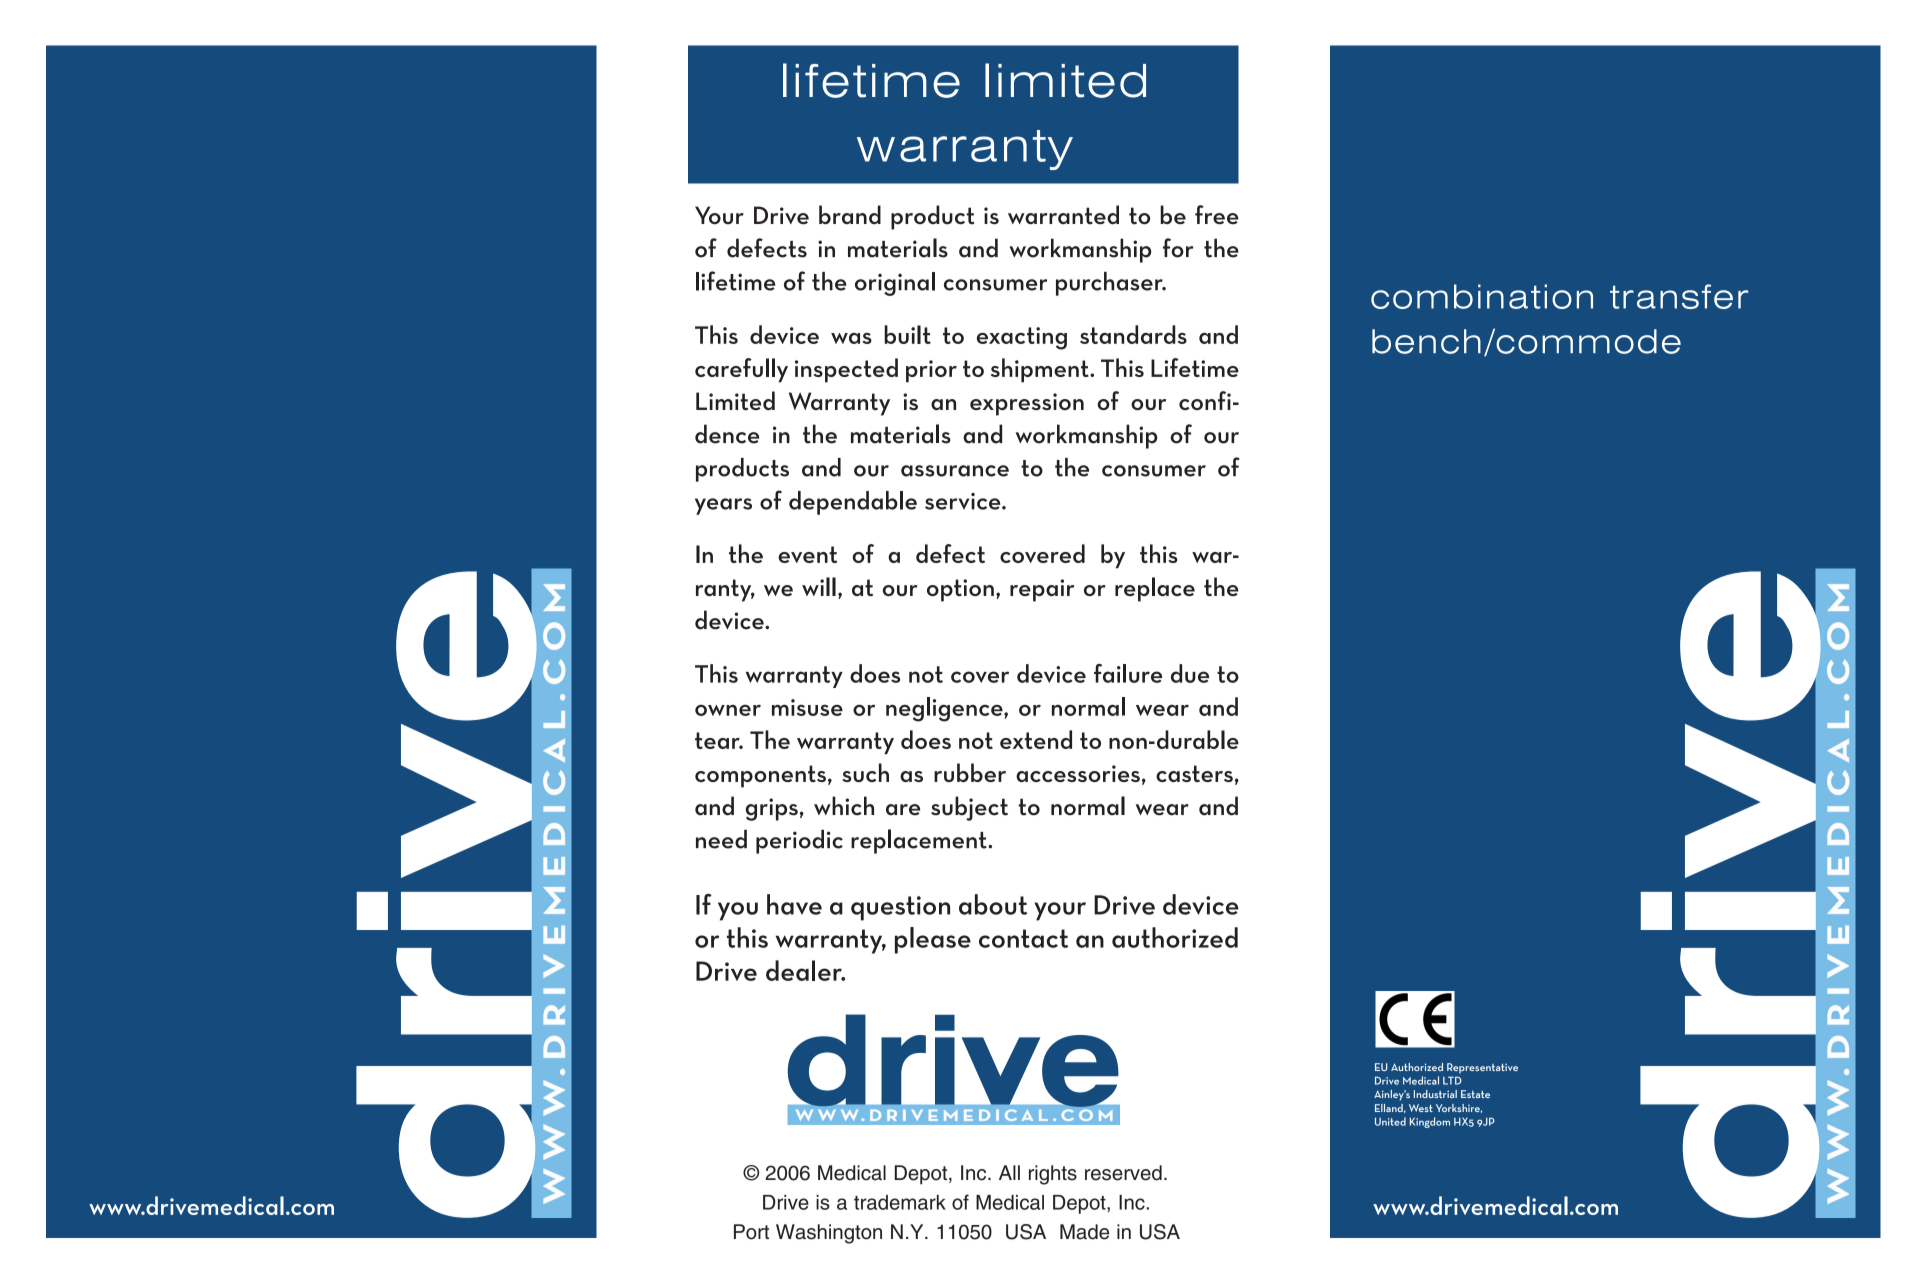  I want to click on Estate, so click(1475, 1094).
